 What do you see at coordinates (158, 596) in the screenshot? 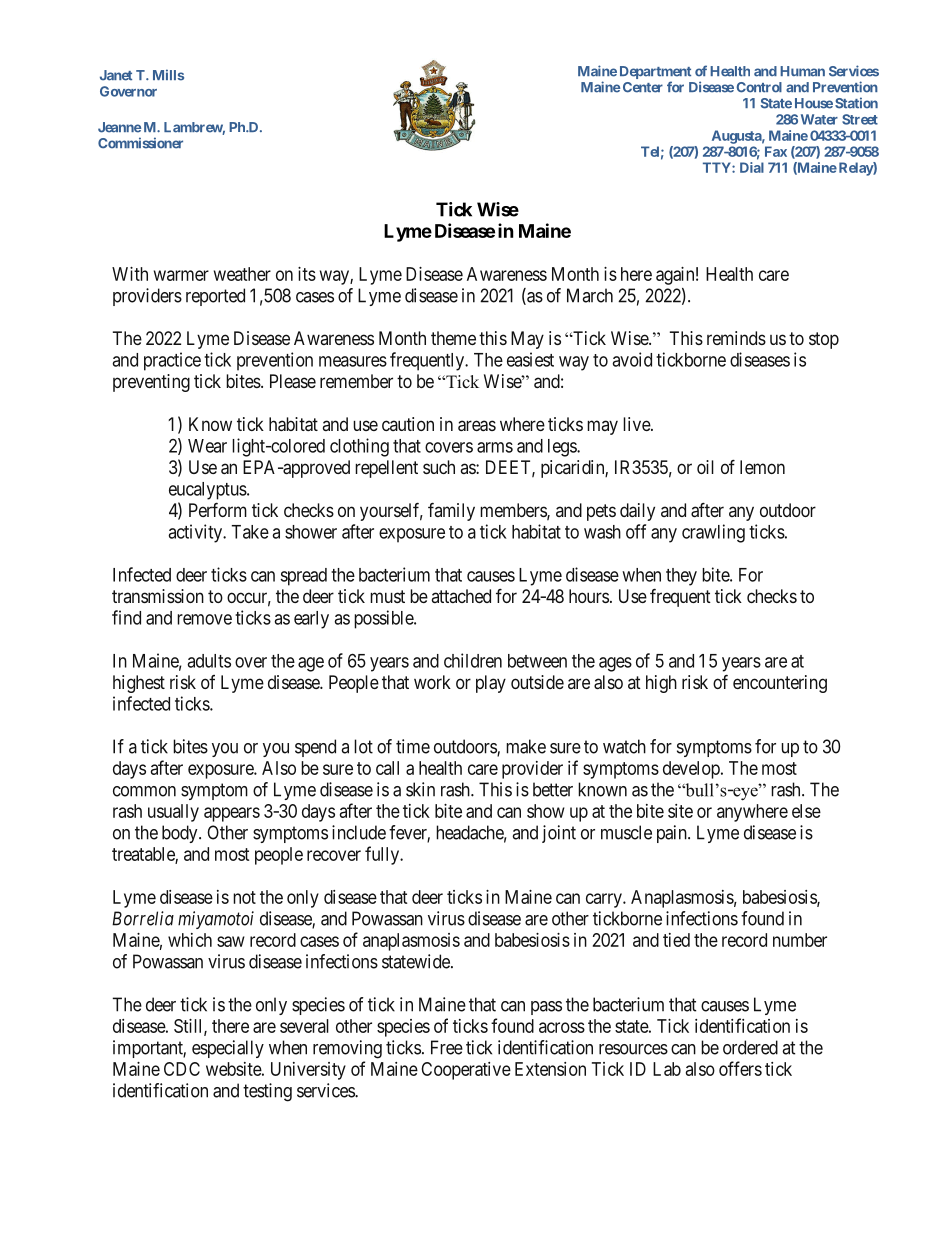
I see `transmission` at bounding box center [158, 596].
